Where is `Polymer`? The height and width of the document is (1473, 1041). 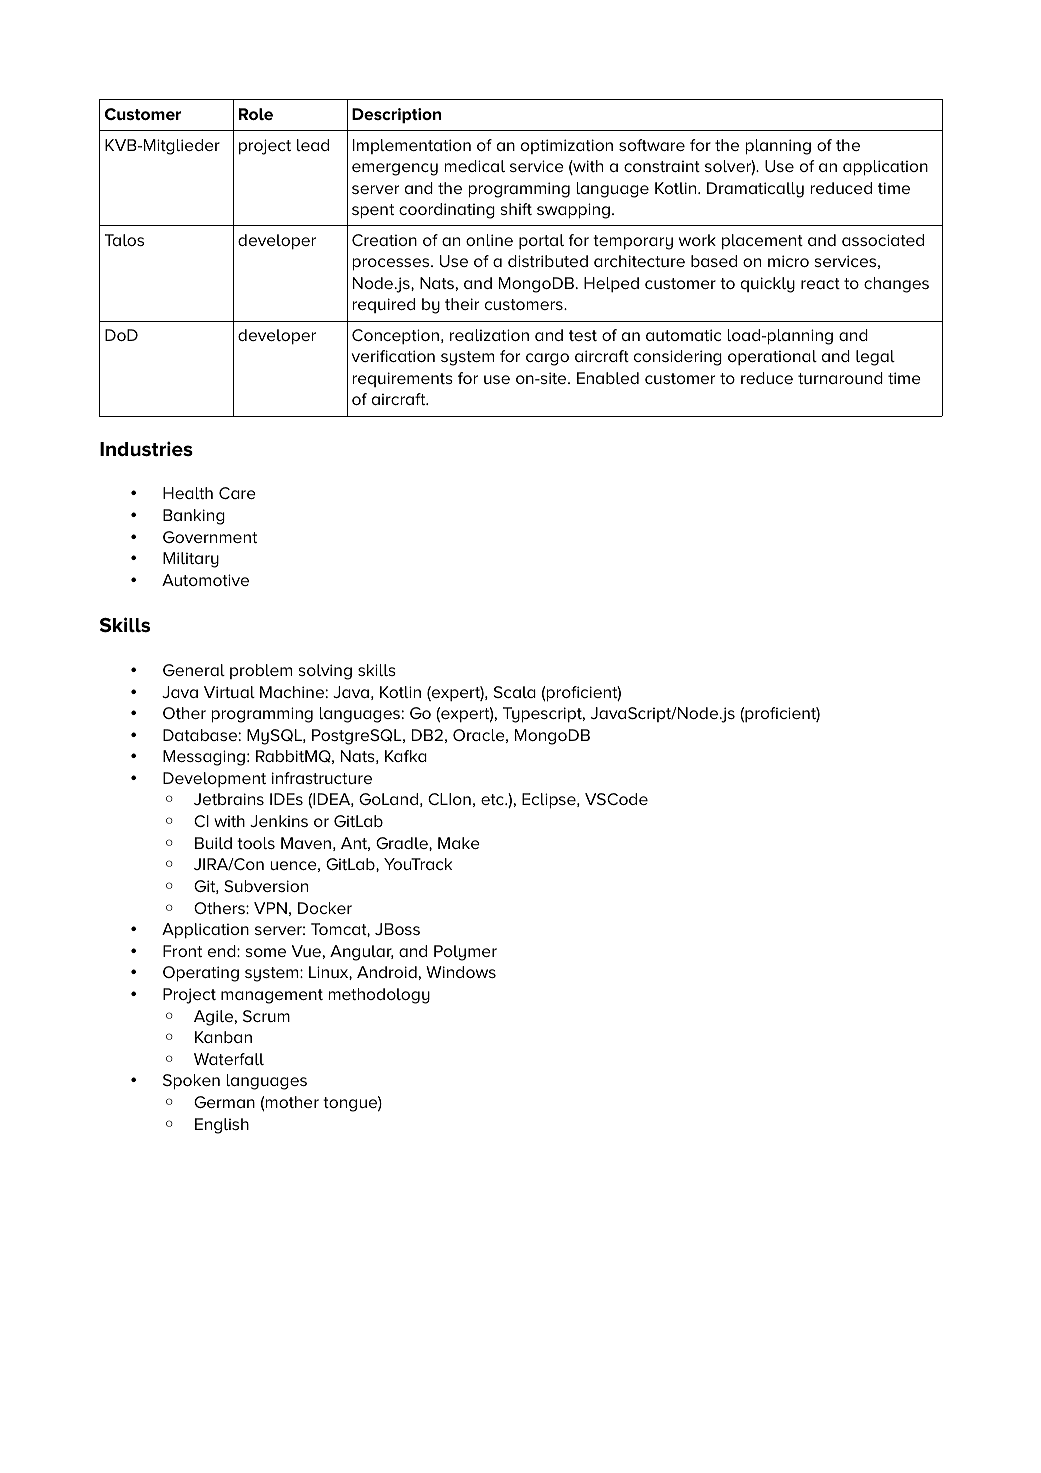 Polymer is located at coordinates (465, 953).
